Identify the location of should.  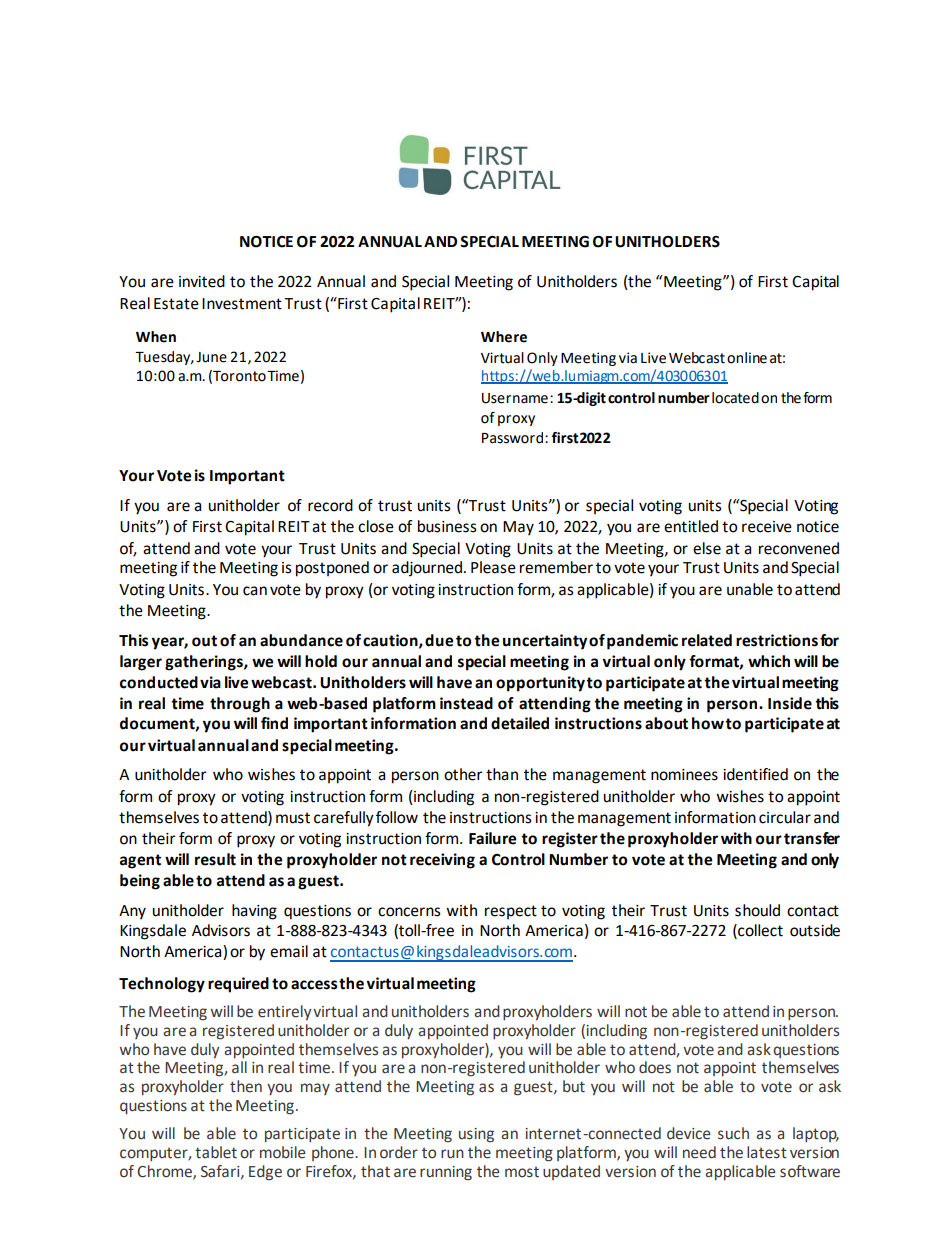
(757, 910).
